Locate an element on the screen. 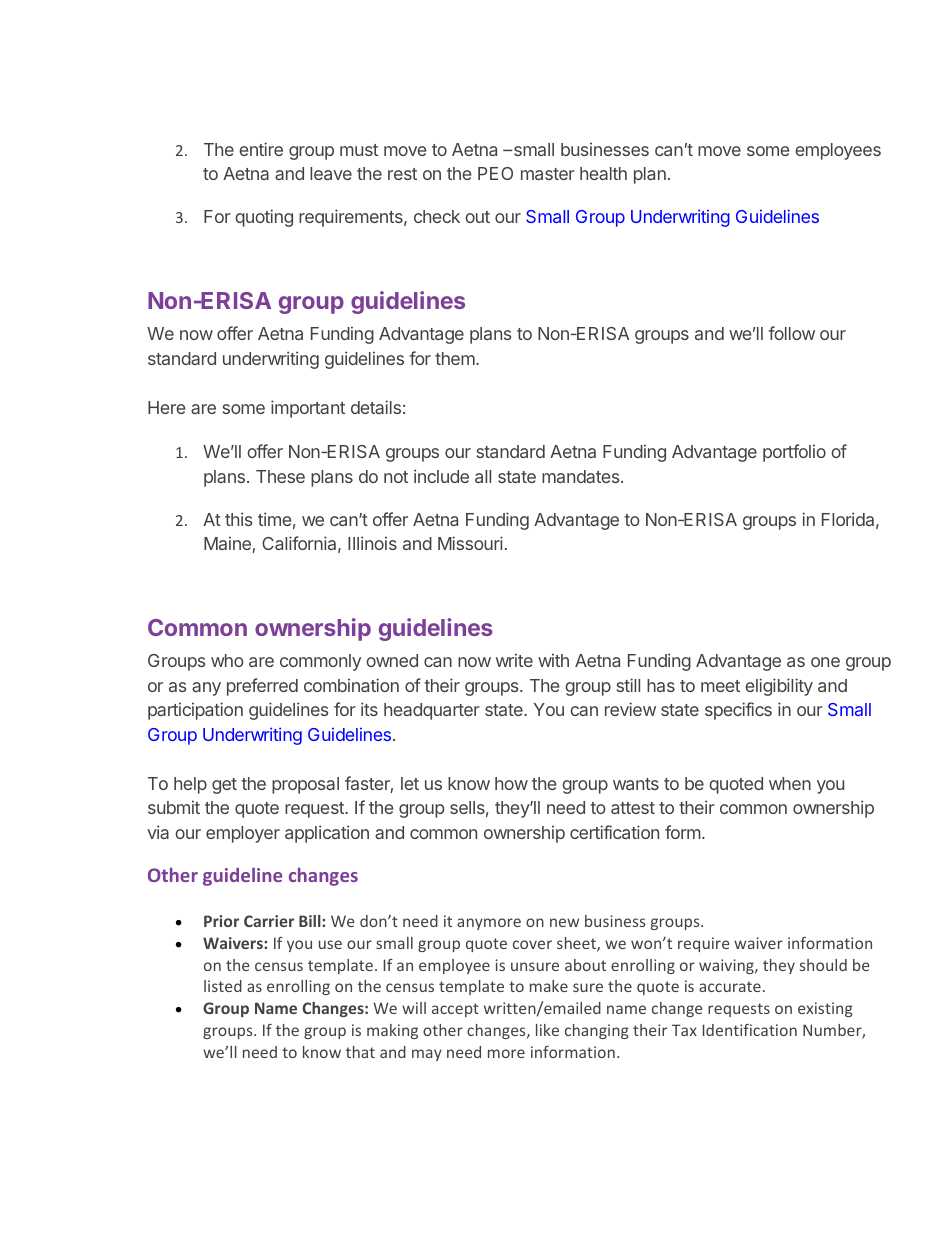 The height and width of the screenshot is (1233, 952). entire is located at coordinates (261, 149).
